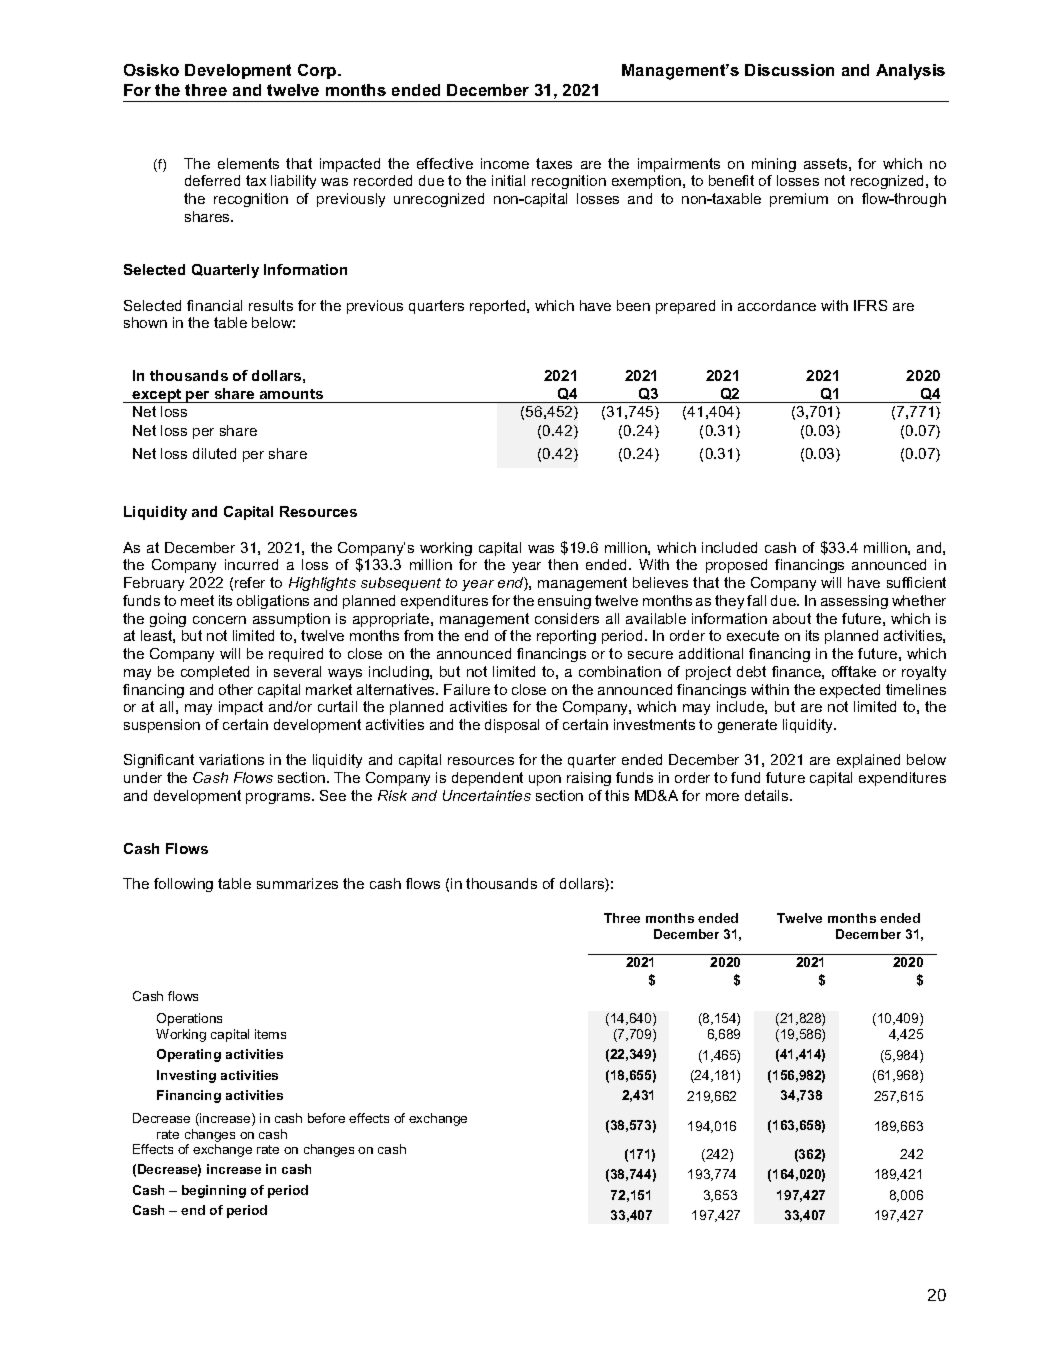  I want to click on more, so click(722, 797).
